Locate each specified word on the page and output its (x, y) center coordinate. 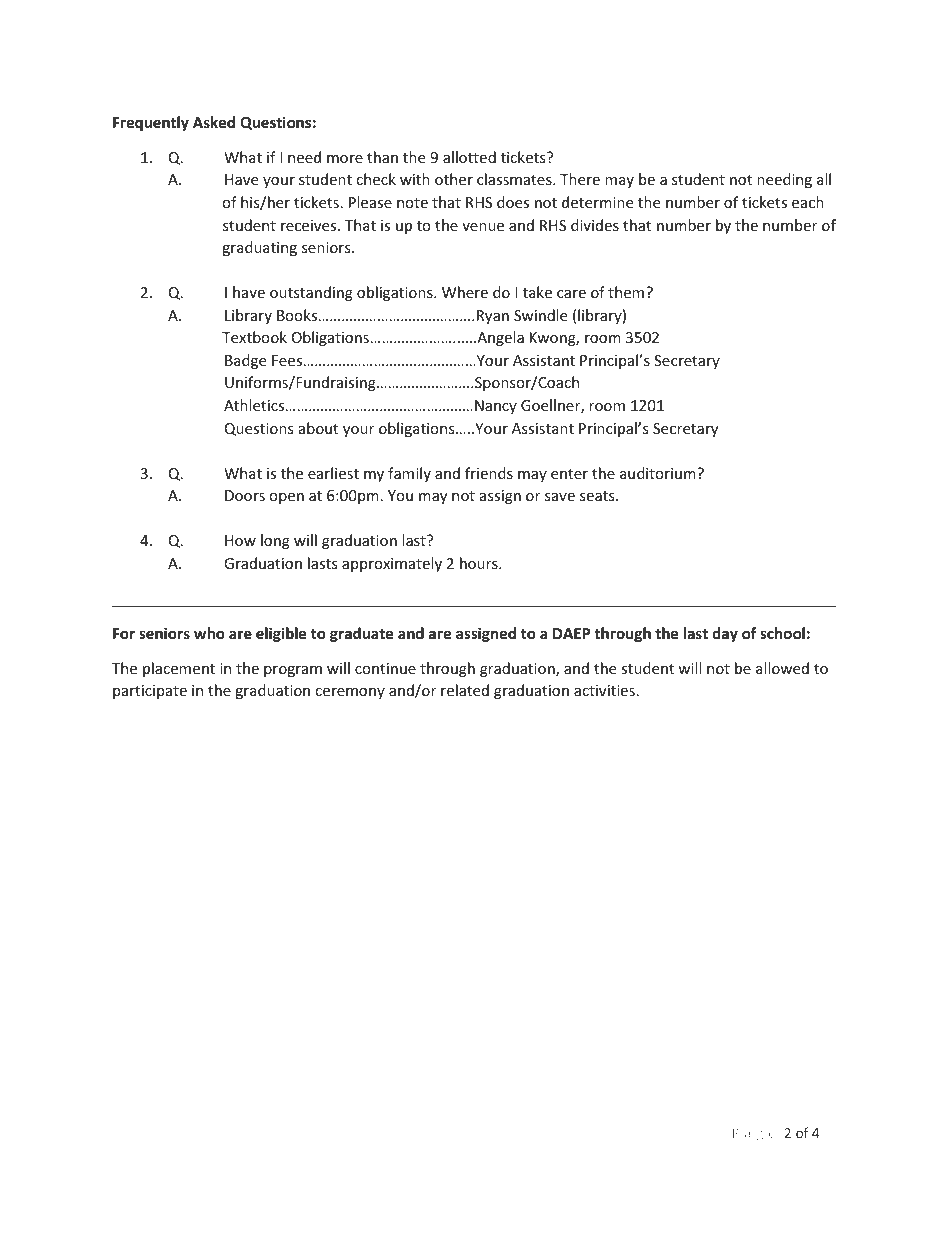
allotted (469, 157)
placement (179, 669)
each (808, 202)
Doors (245, 495)
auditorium (659, 473)
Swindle (540, 315)
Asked (214, 122)
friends (489, 473)
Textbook (254, 337)
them (627, 292)
